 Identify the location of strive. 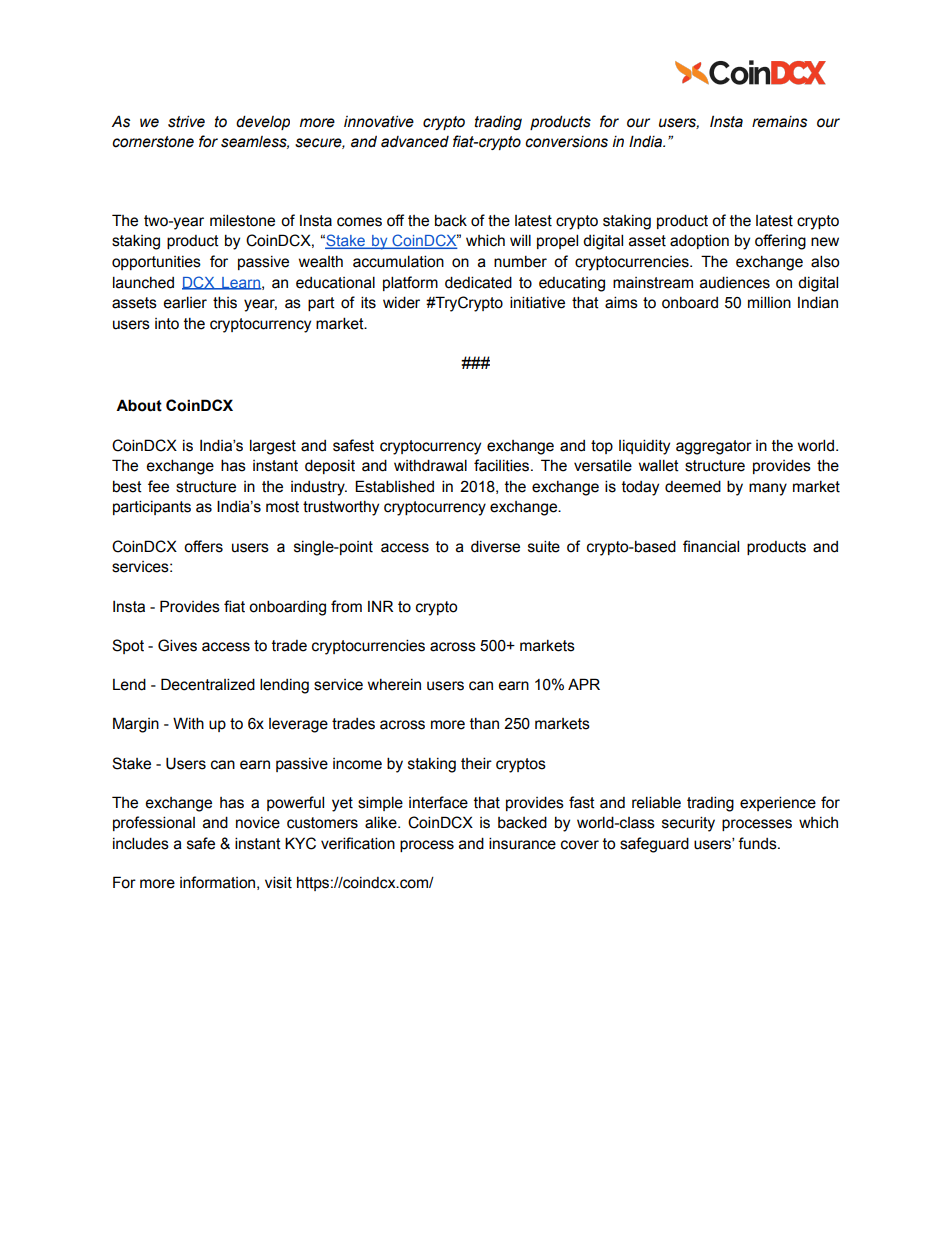
(186, 121).
